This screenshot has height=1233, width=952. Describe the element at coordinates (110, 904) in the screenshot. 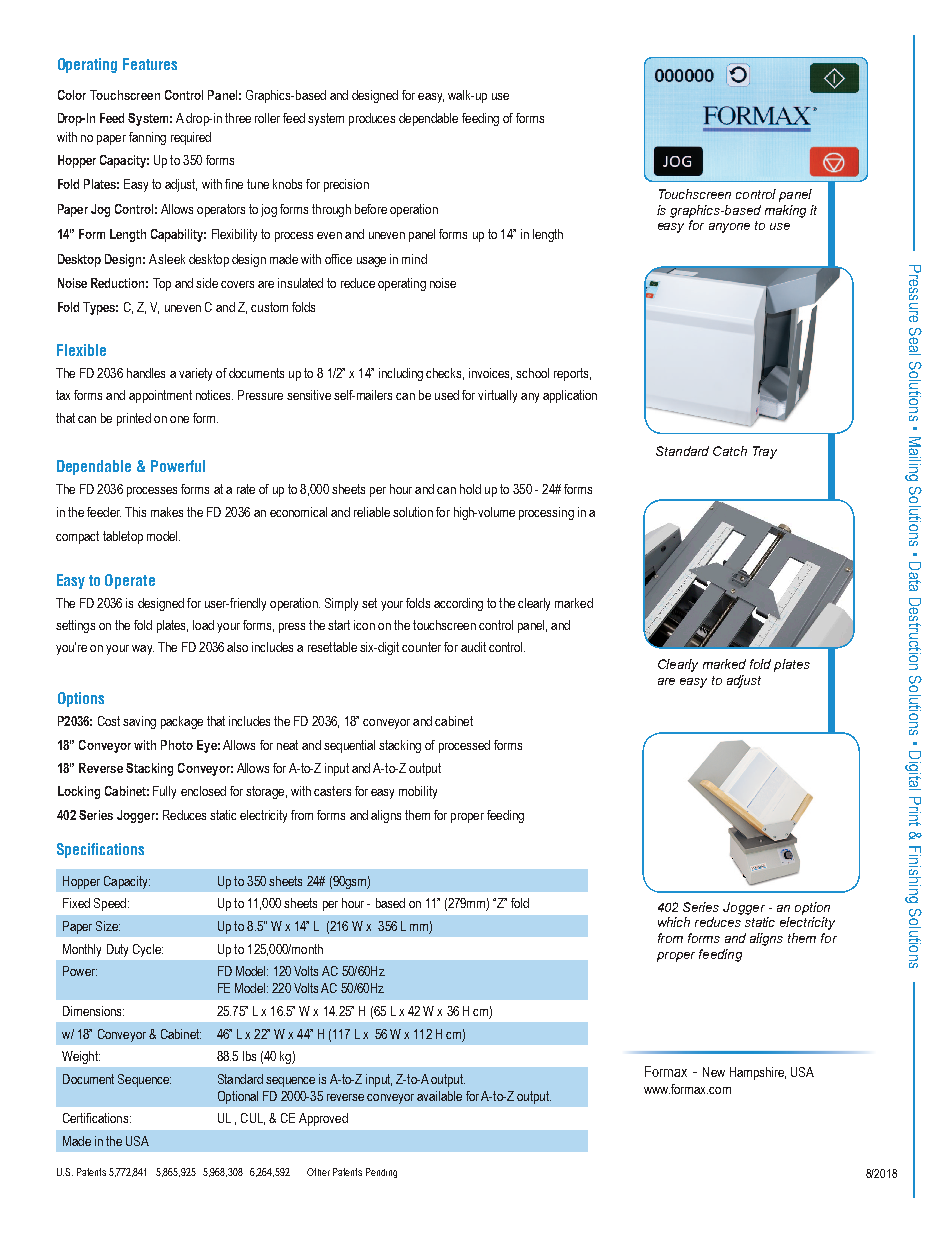

I see `Speed` at that location.
